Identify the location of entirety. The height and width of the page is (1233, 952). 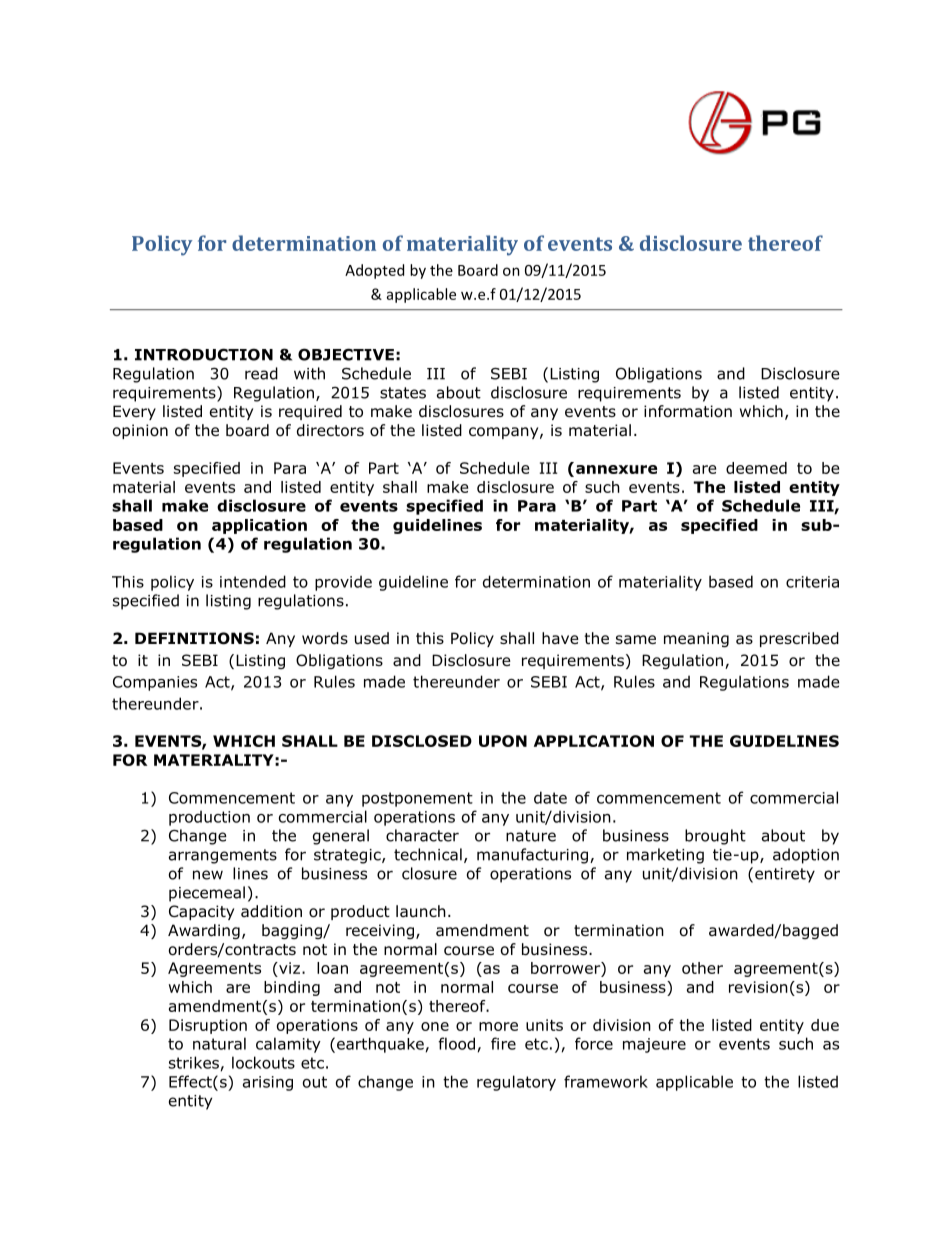
(785, 875).
